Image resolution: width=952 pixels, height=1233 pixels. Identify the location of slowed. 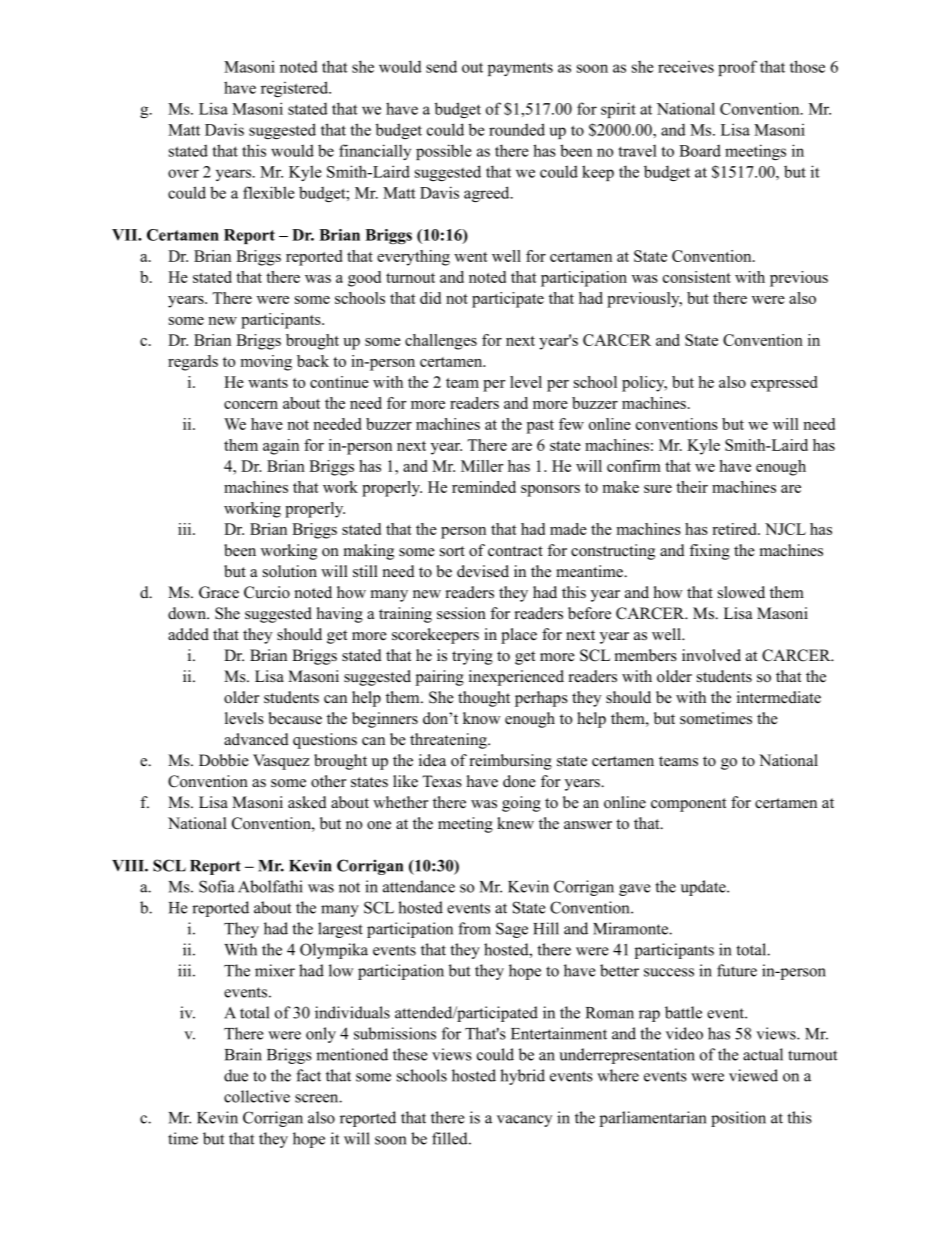
(741, 592).
